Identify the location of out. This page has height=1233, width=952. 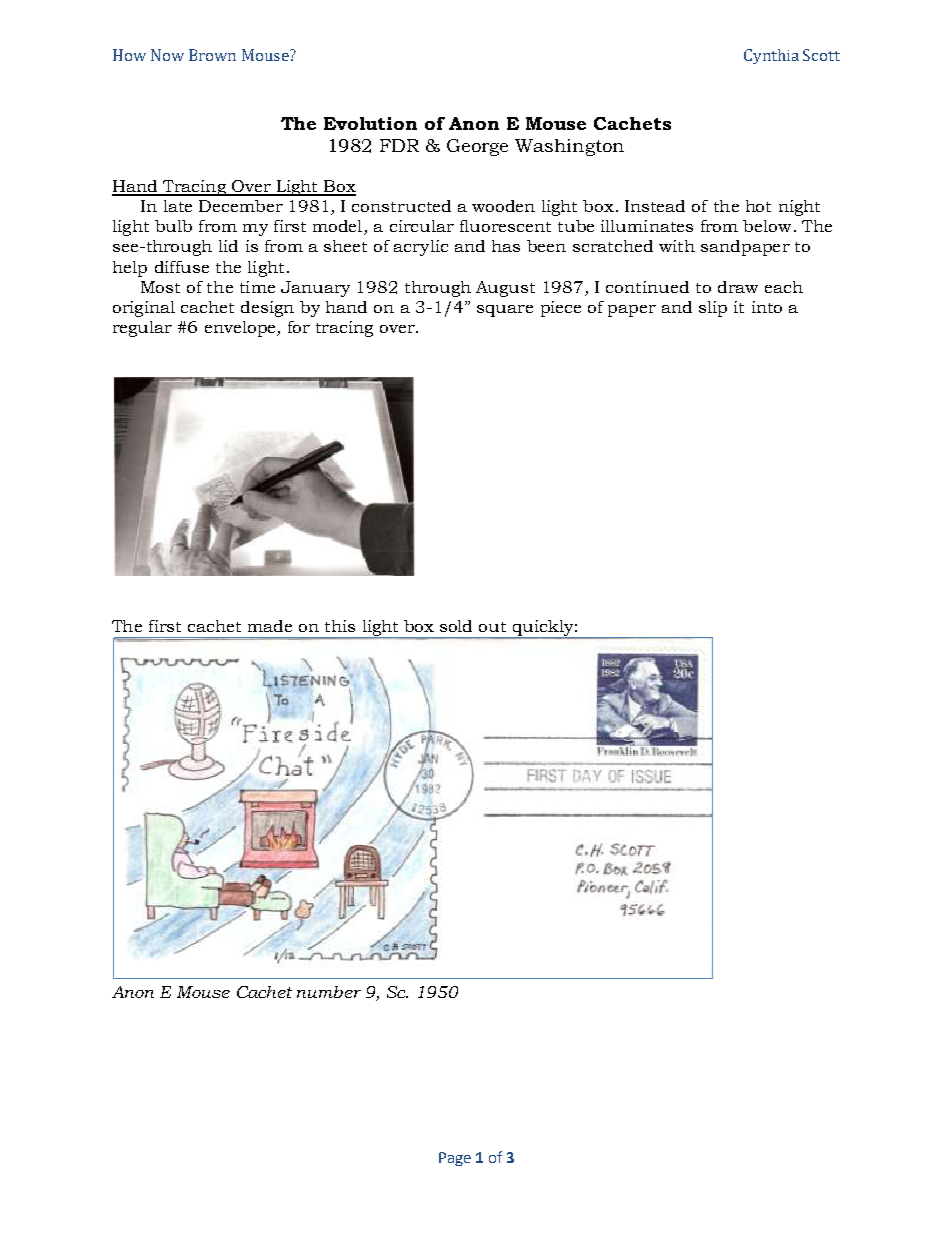
(492, 627).
